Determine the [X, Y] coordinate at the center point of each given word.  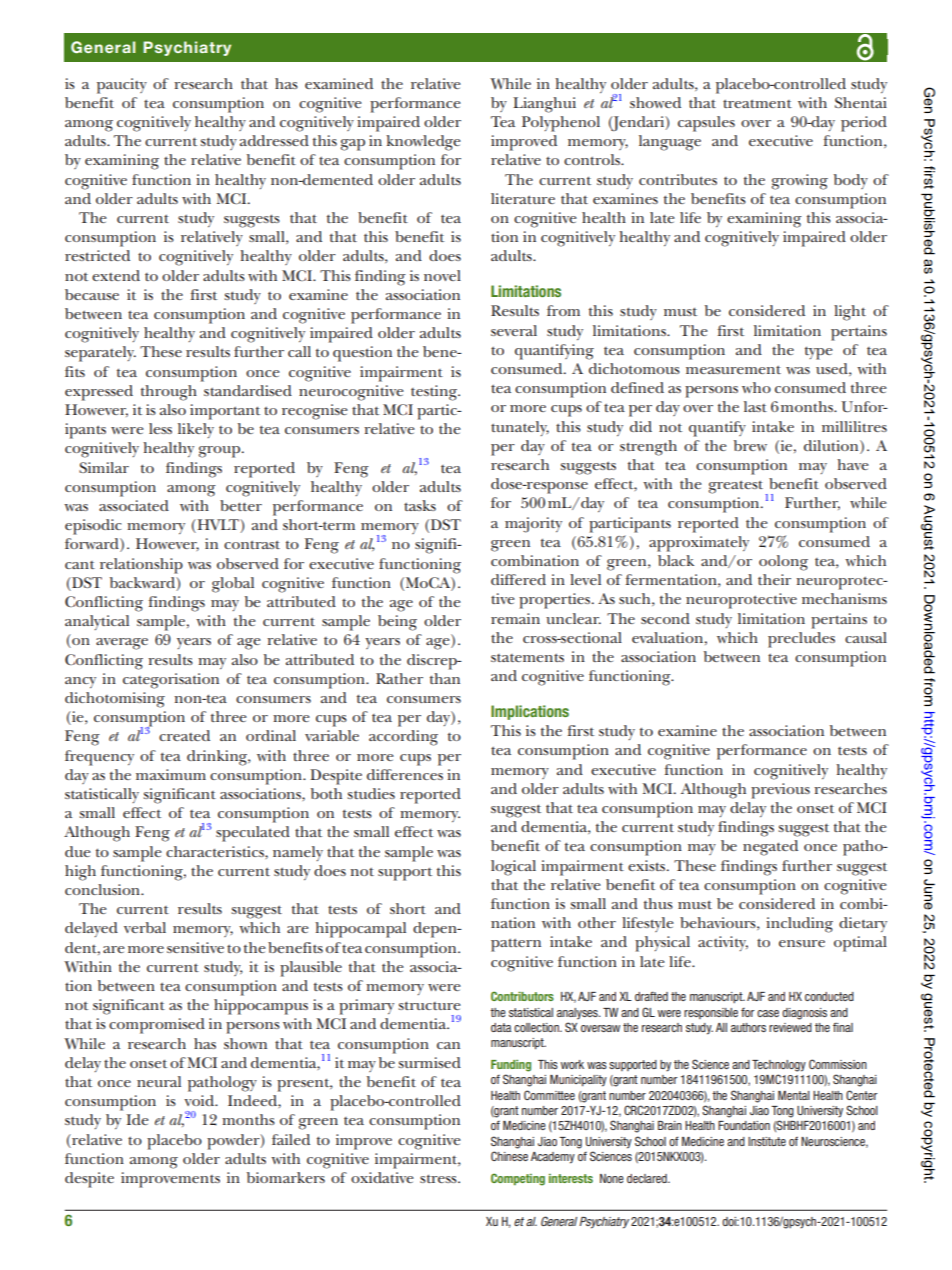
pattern [516, 945]
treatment [757, 103]
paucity [122, 86]
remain [515, 618]
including [799, 925]
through [169, 393]
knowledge [423, 143]
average [122, 644]
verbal [145, 927]
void [200, 1100]
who [756, 387]
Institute [767, 1141]
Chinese [509, 1156]
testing [435, 393]
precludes [801, 640]
